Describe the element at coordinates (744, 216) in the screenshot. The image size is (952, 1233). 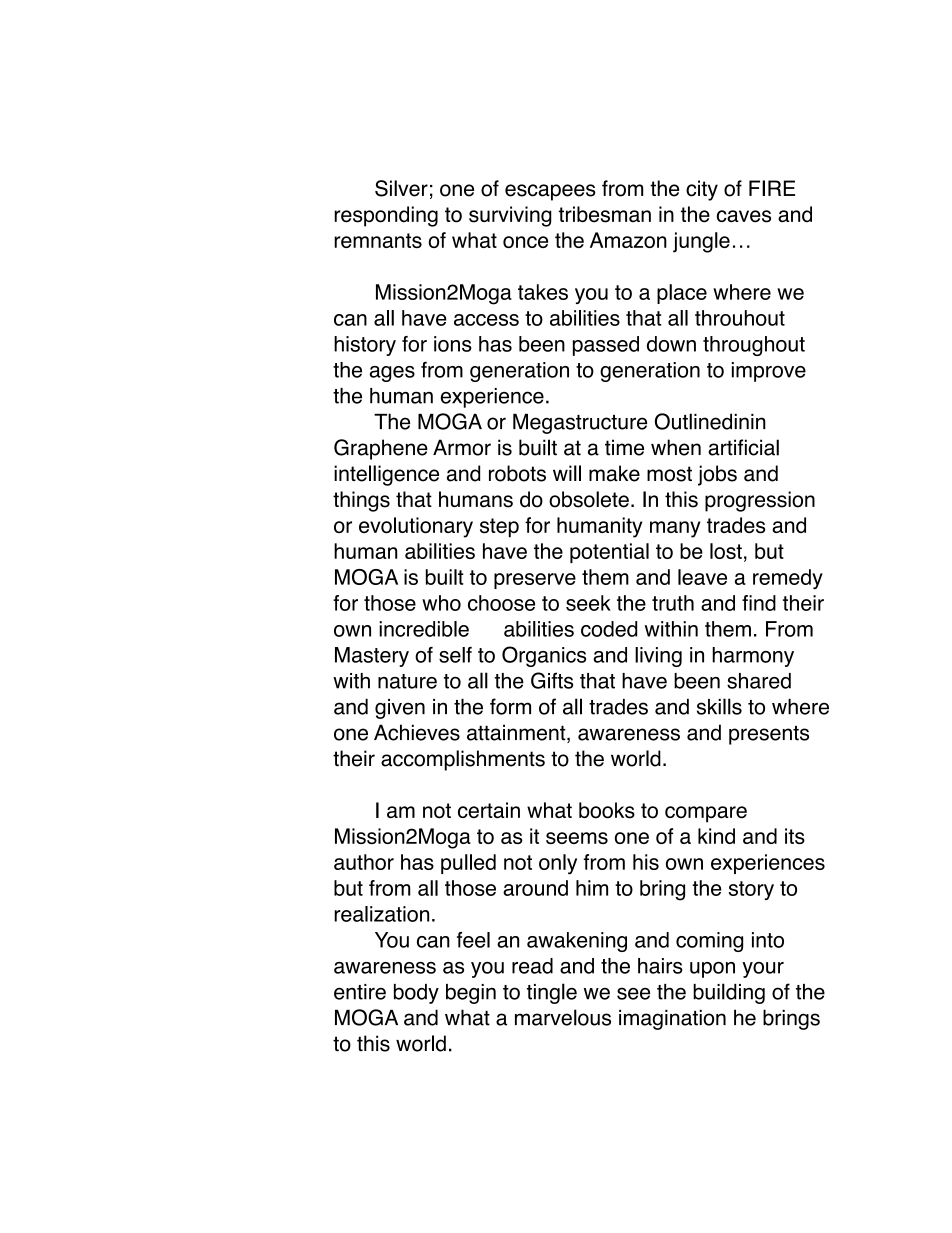
I see `caves` at that location.
